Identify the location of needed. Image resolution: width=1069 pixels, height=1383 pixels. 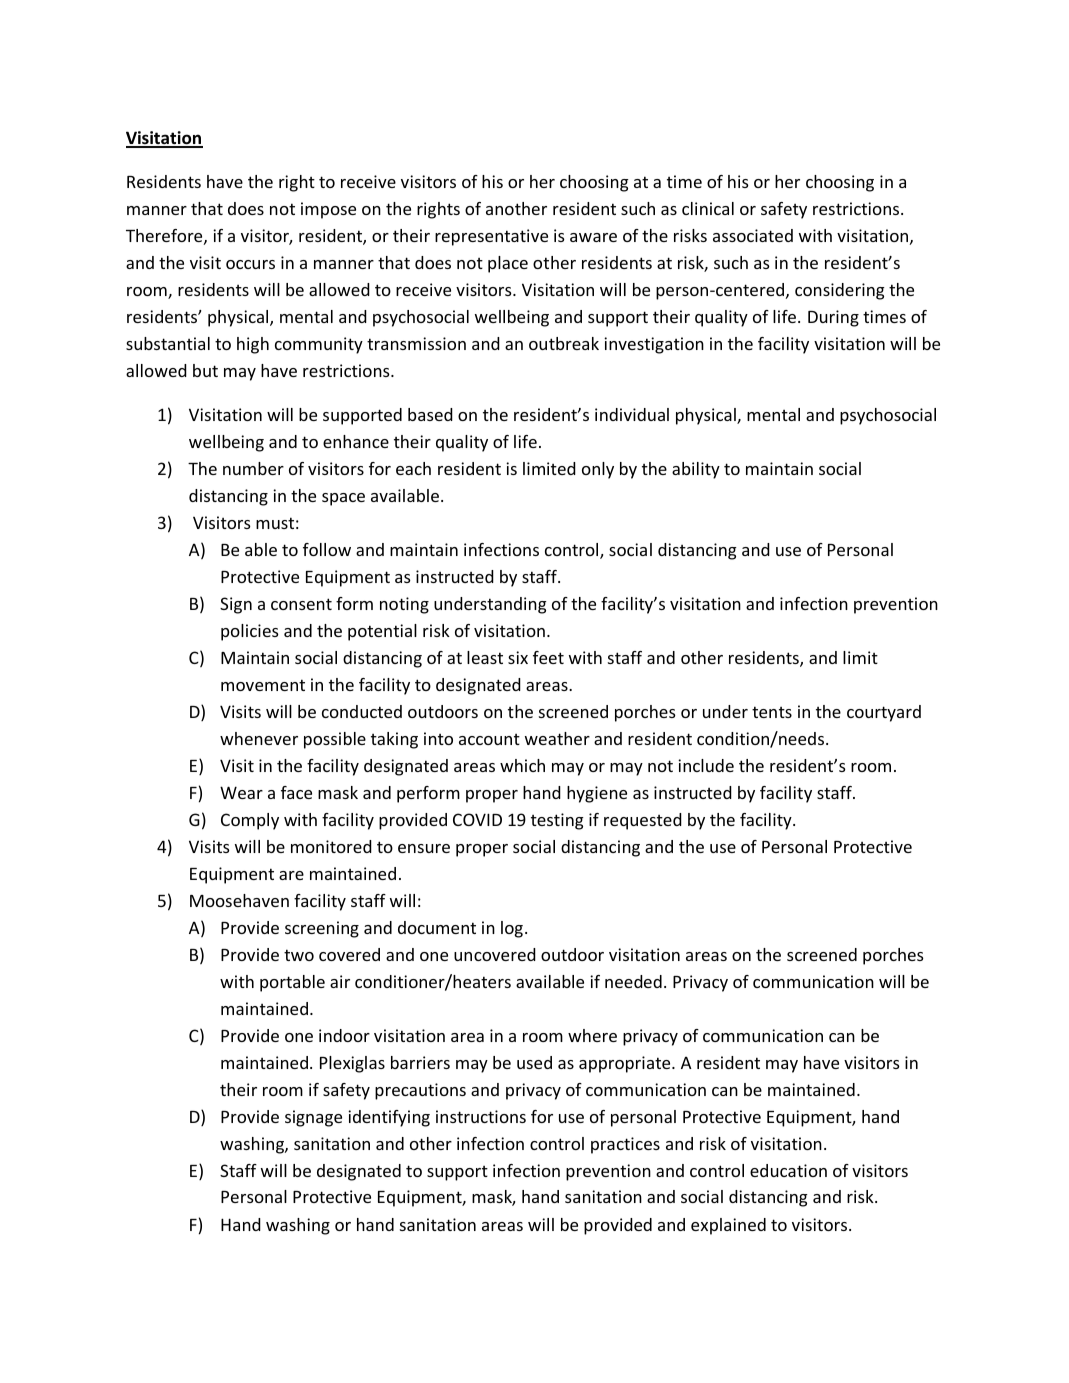
(633, 981).
